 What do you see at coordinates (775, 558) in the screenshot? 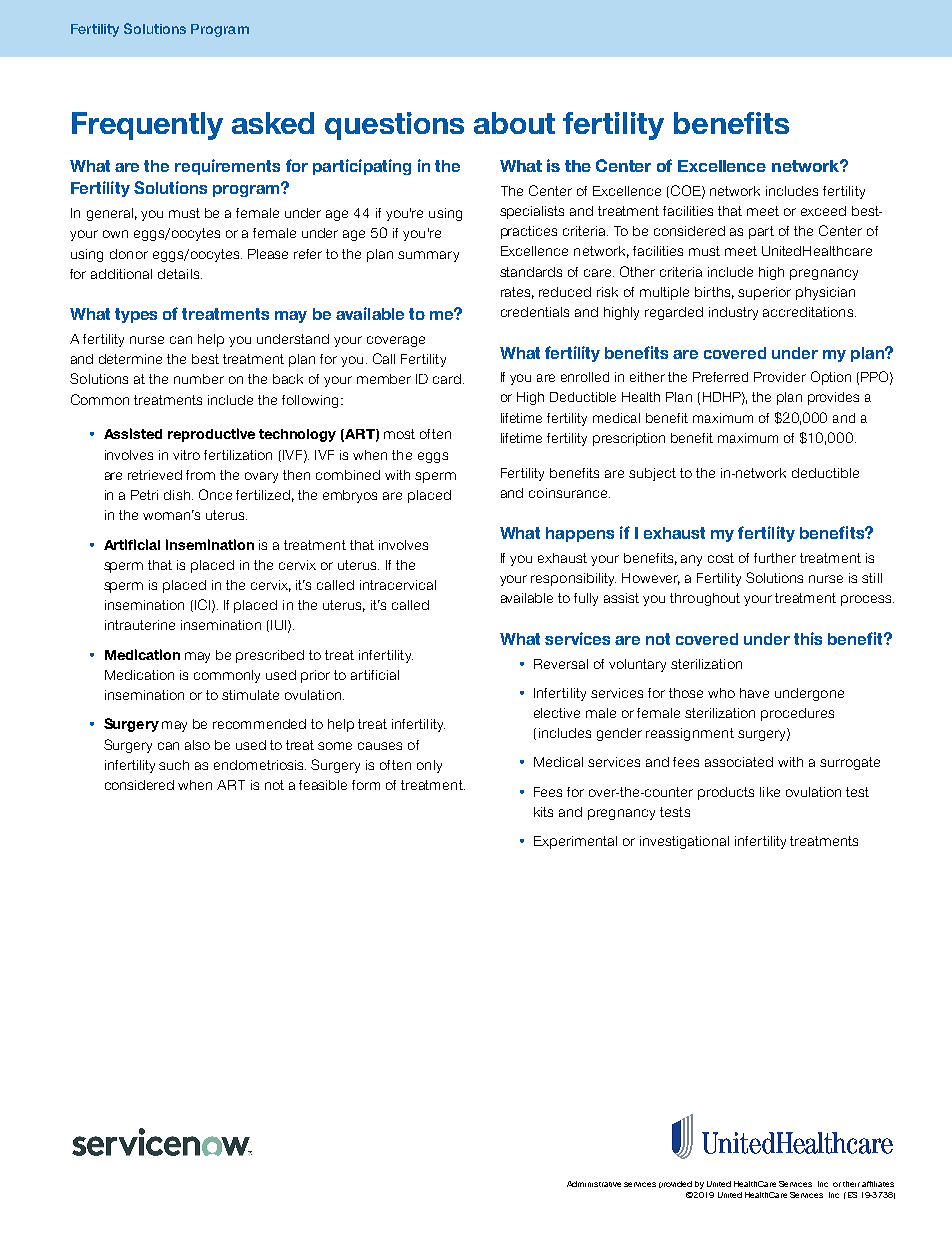
I see `further` at bounding box center [775, 558].
